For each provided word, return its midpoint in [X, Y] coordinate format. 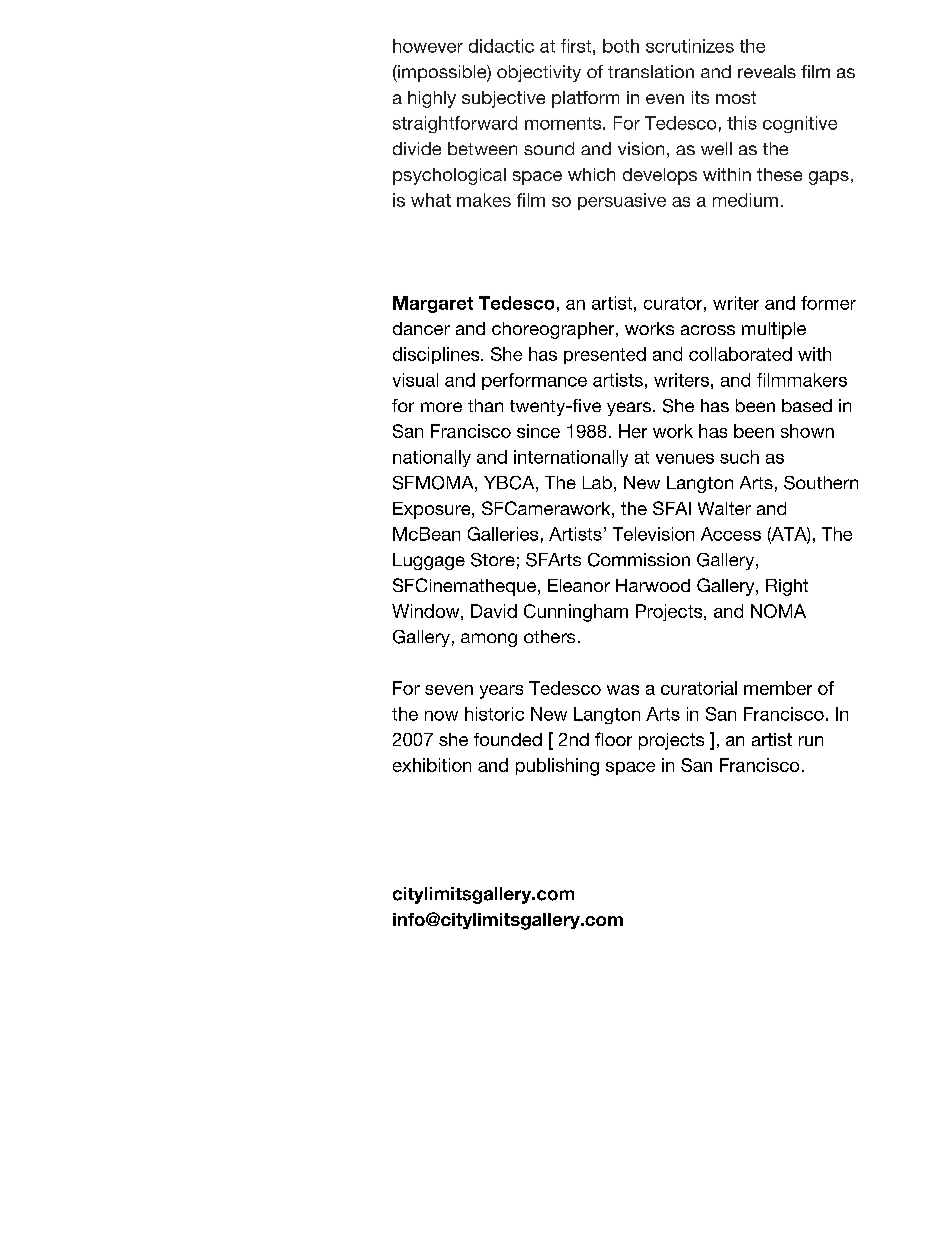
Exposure [433, 510]
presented [605, 355]
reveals [767, 71]
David [494, 611]
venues [685, 459]
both [621, 46]
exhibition [432, 765]
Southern [821, 483]
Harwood [653, 585]
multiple [774, 330]
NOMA [778, 611]
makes [484, 200]
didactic [501, 46]
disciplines [437, 355]
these [779, 174]
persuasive [622, 201]
